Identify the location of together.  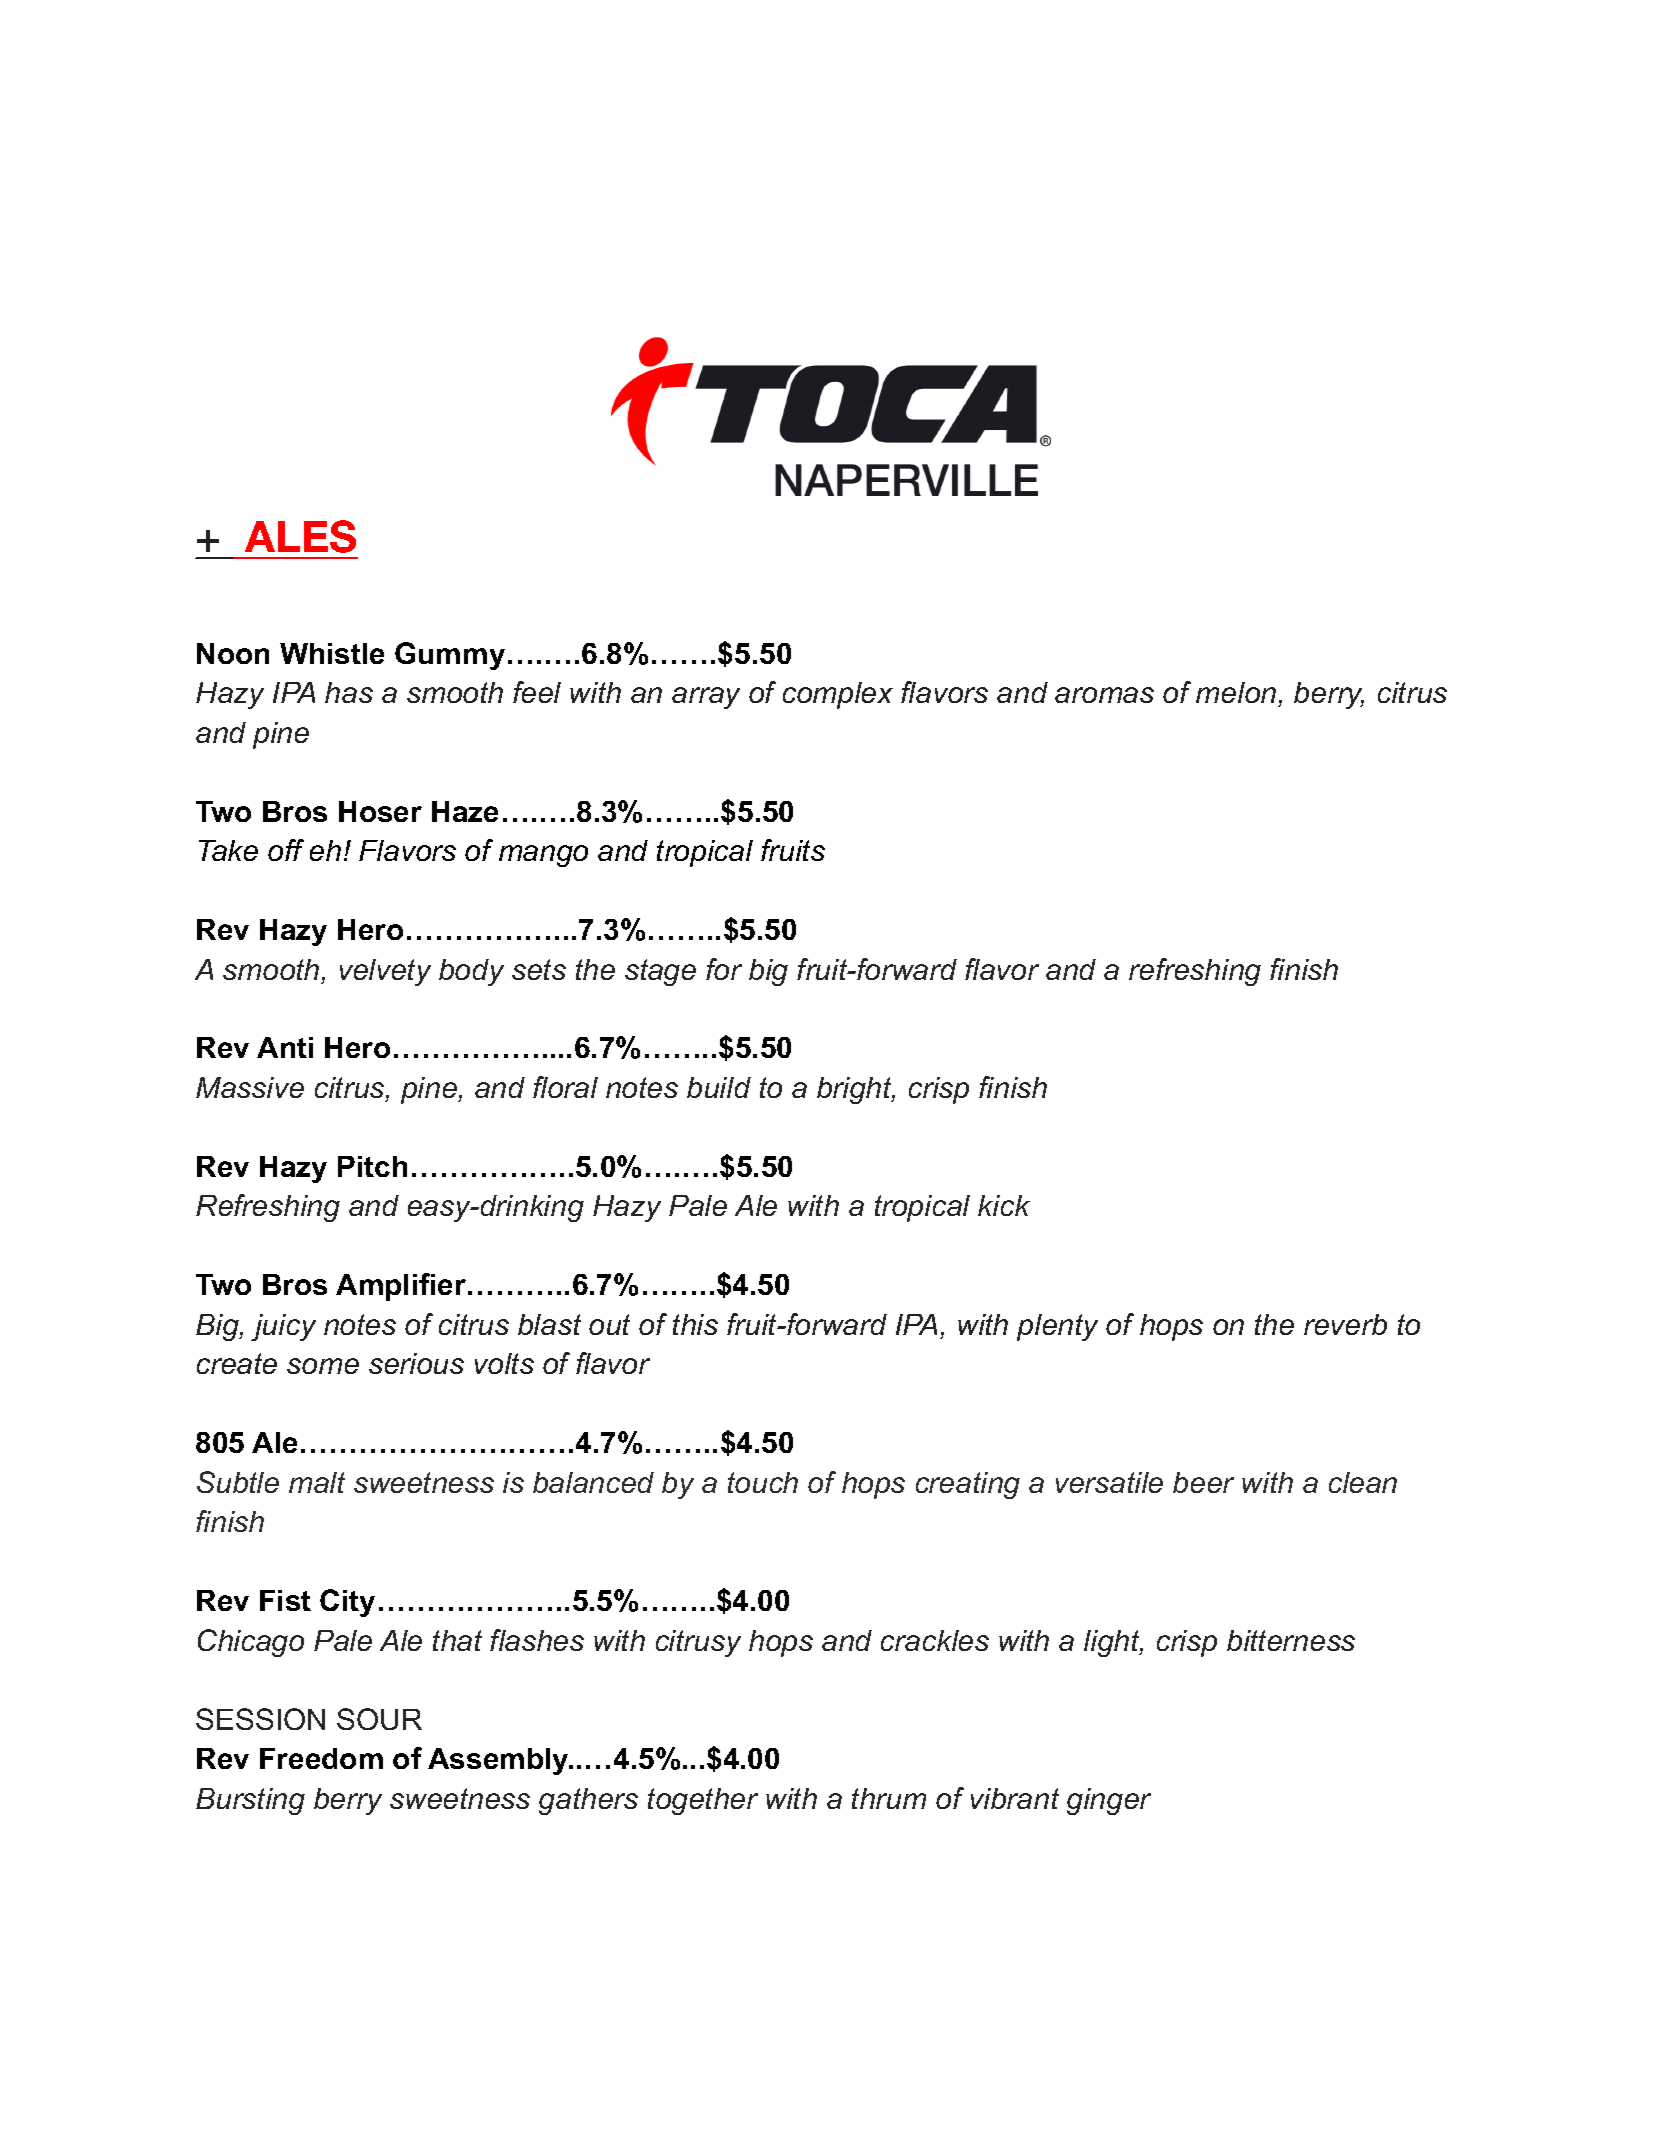
(703, 1801).
